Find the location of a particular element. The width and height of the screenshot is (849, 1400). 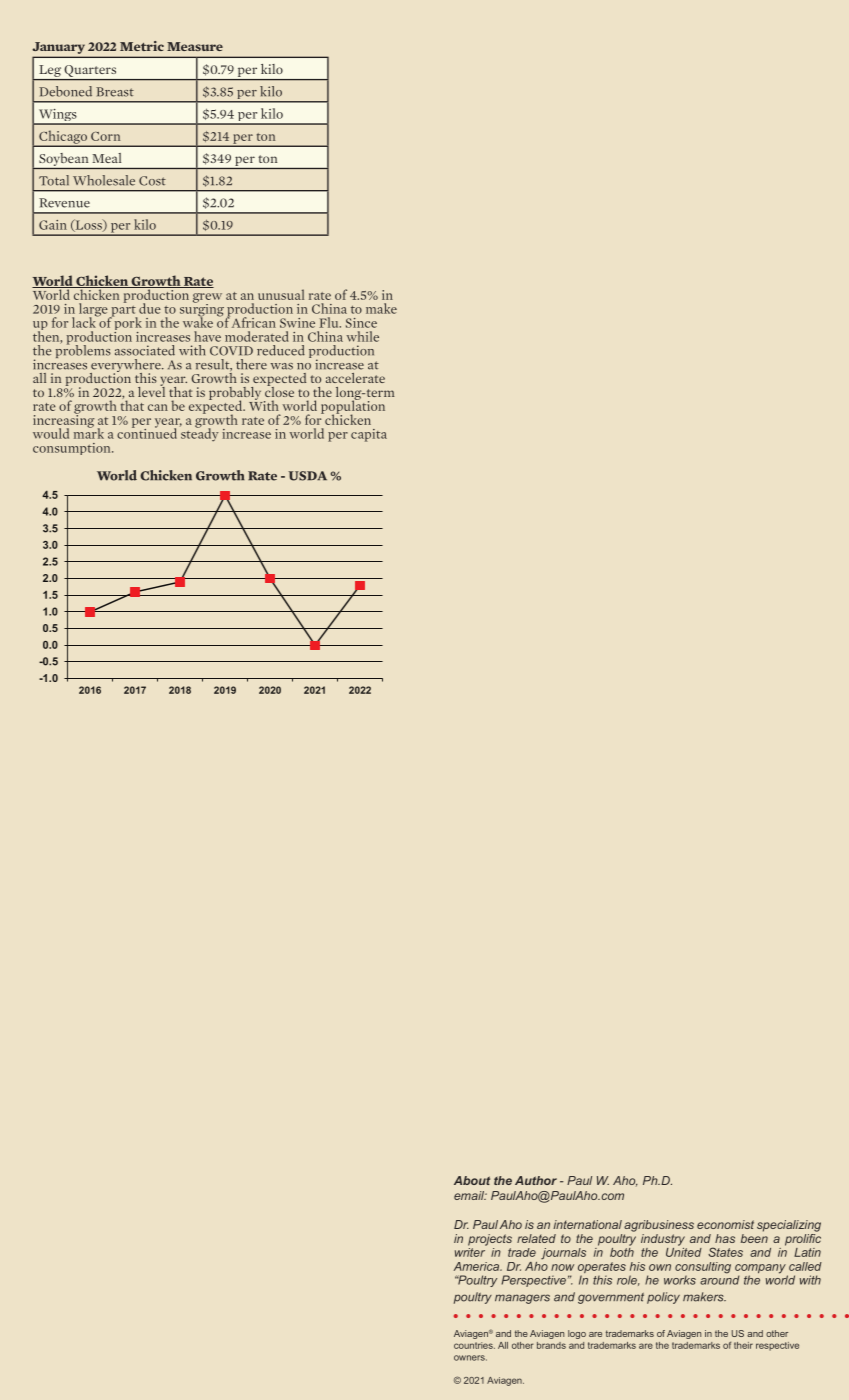

continued is located at coordinates (147, 432).
